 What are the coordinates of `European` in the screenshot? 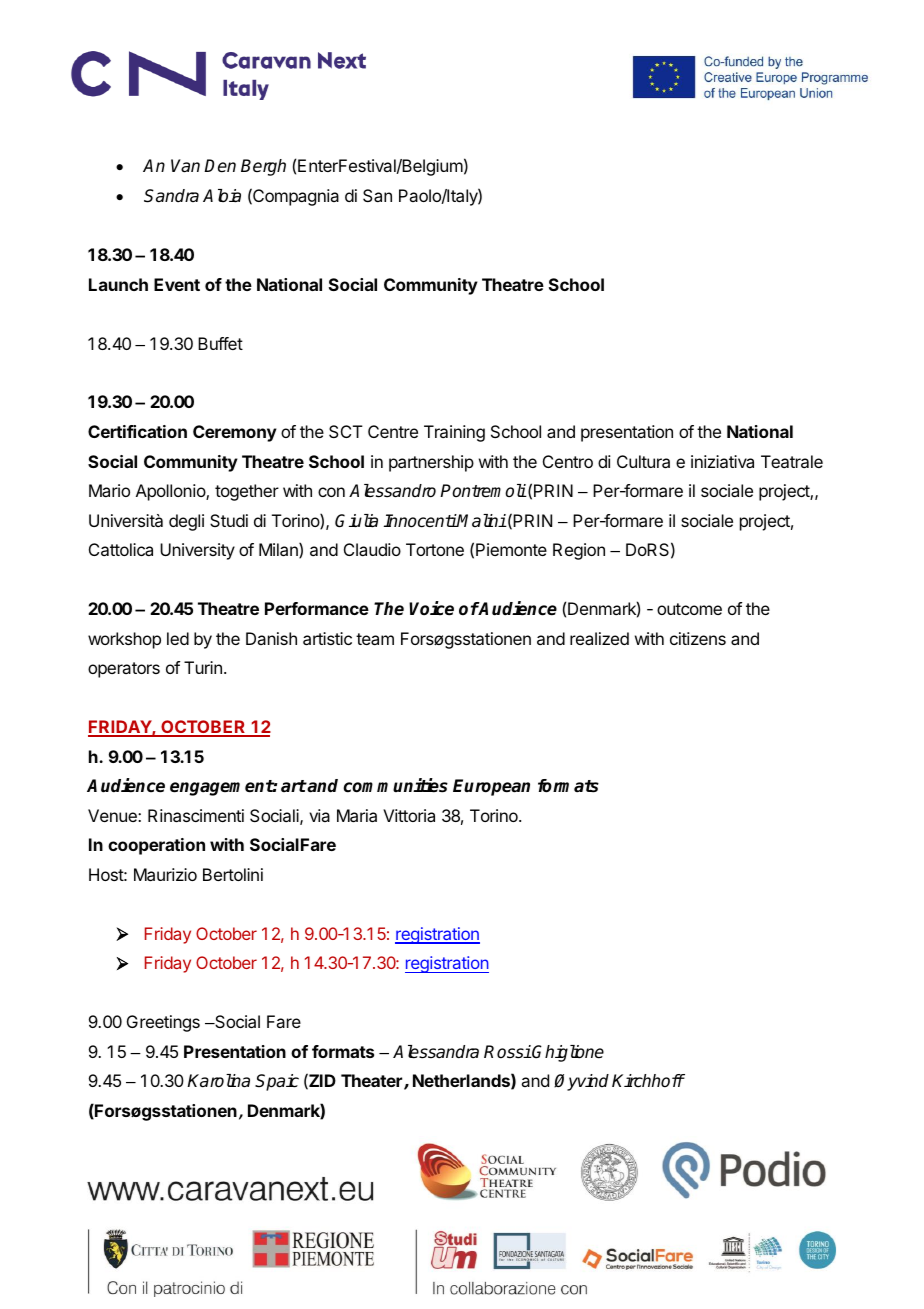 It's located at (491, 787).
